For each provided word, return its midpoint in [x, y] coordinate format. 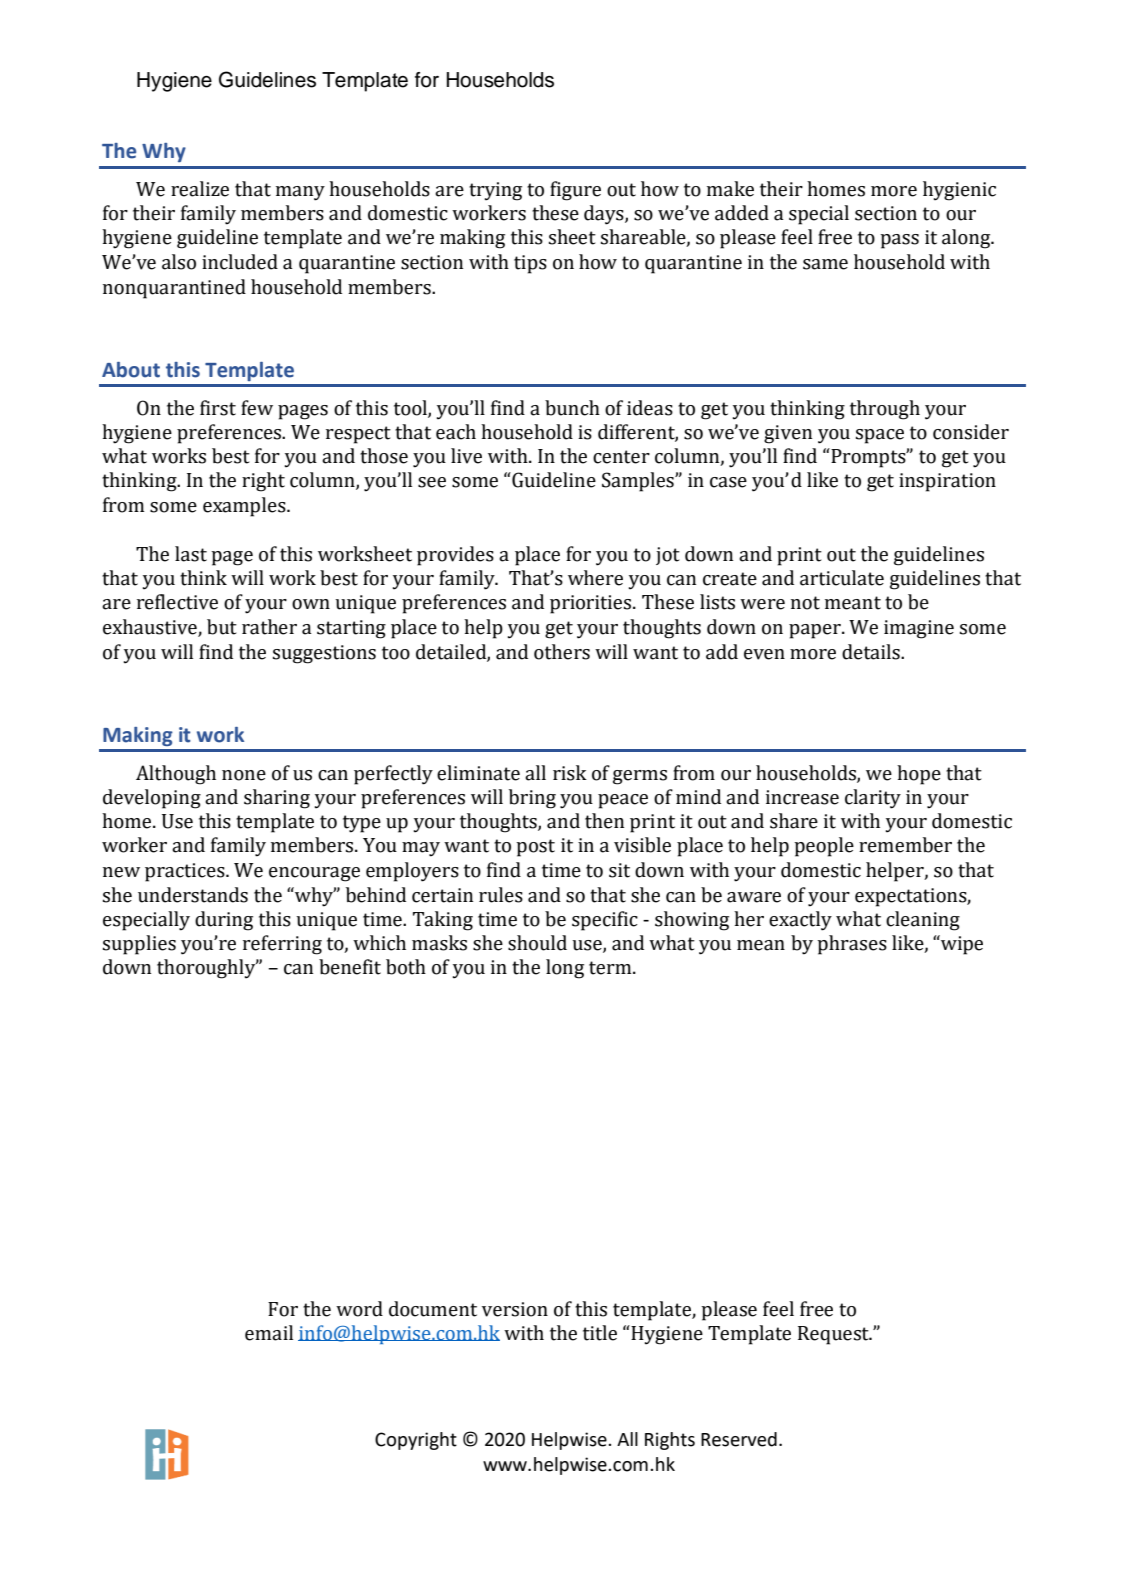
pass [899, 241]
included [240, 262]
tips [530, 264]
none [244, 775]
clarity [873, 799]
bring [532, 799]
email [269, 1333]
